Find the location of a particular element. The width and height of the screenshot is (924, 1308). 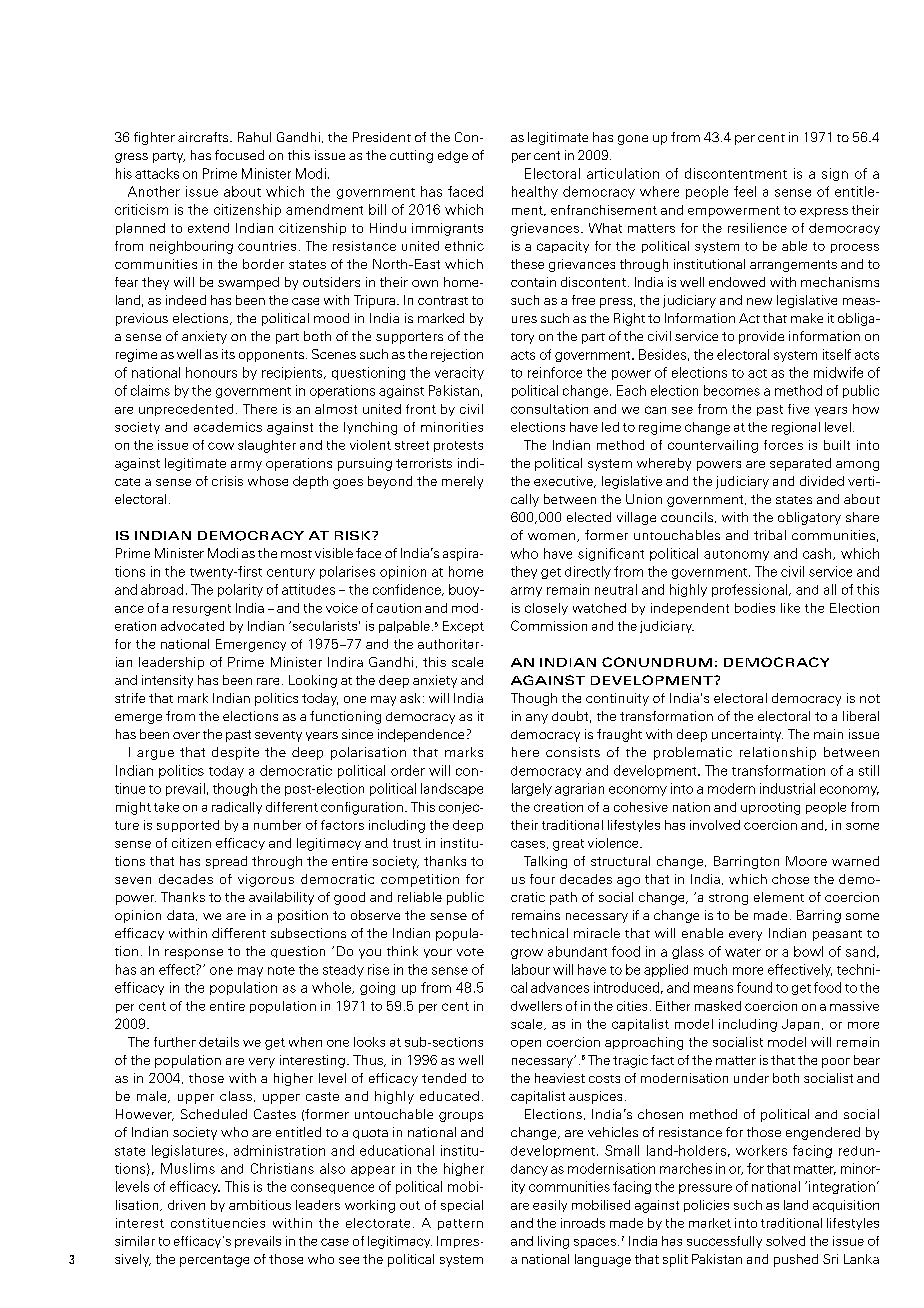

spread is located at coordinates (226, 862).
